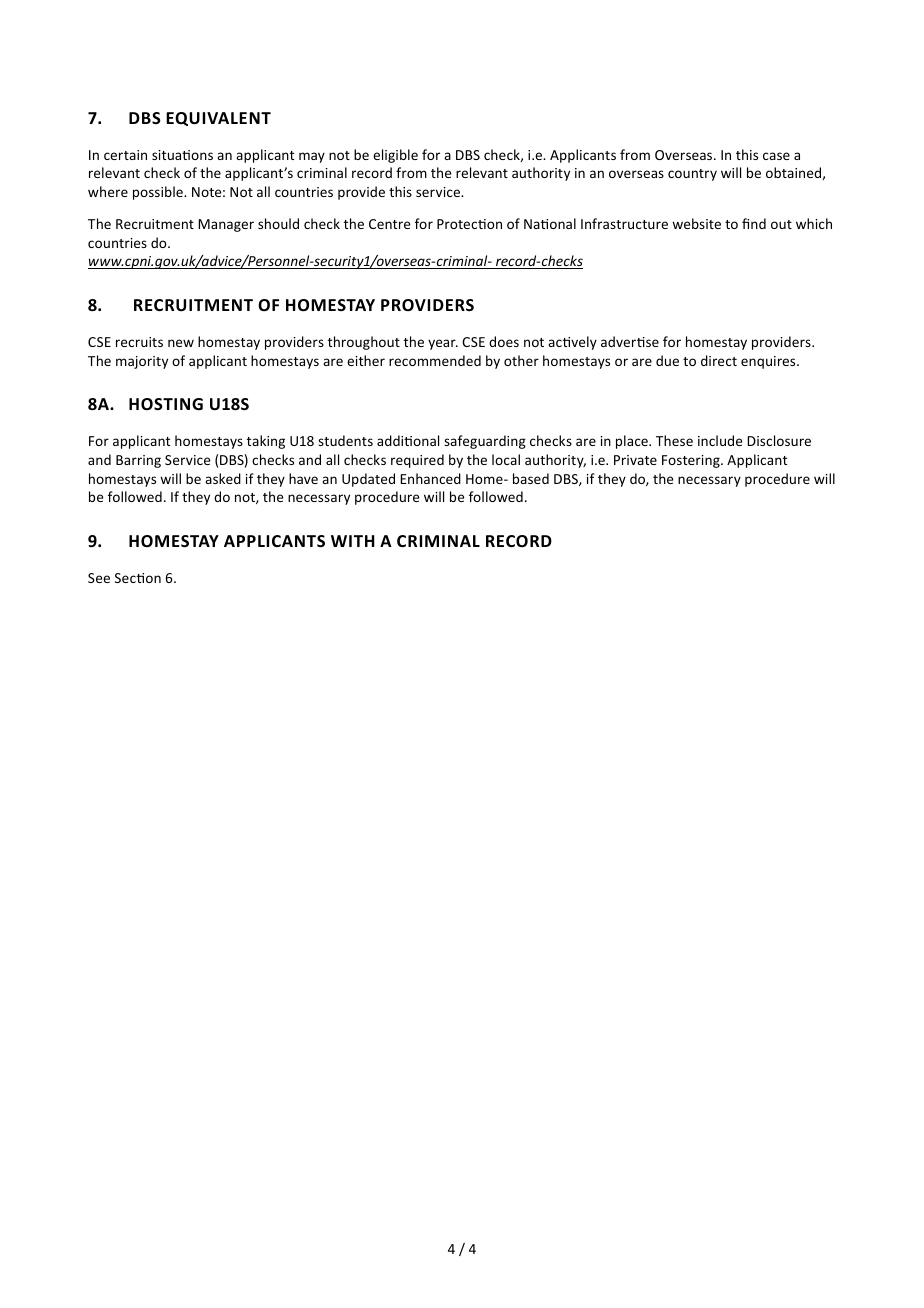  Describe the element at coordinates (692, 461) in the document. I see `Fostering` at that location.
